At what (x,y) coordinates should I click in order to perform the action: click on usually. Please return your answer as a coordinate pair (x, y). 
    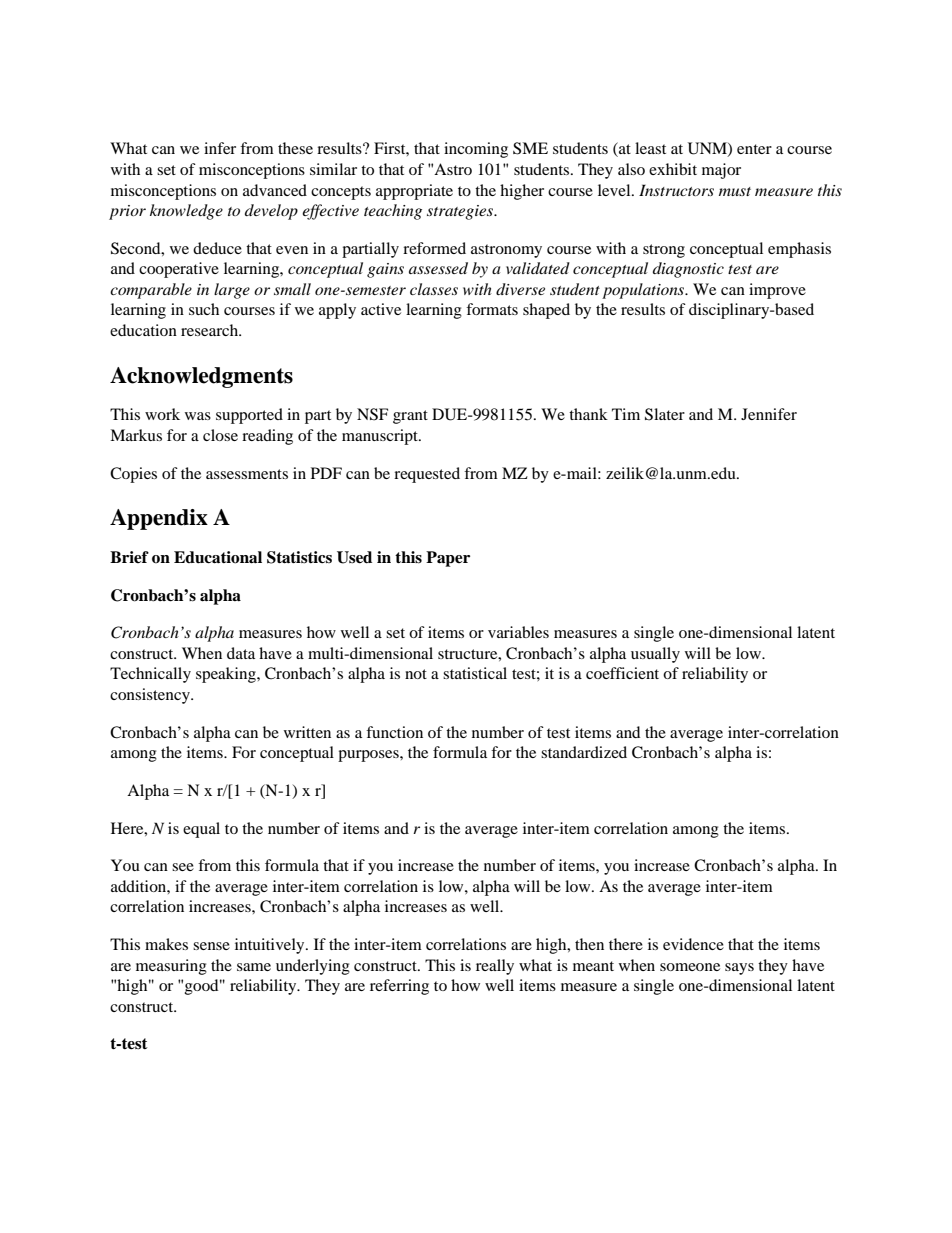
    Looking at the image, I should click on (655, 655).
